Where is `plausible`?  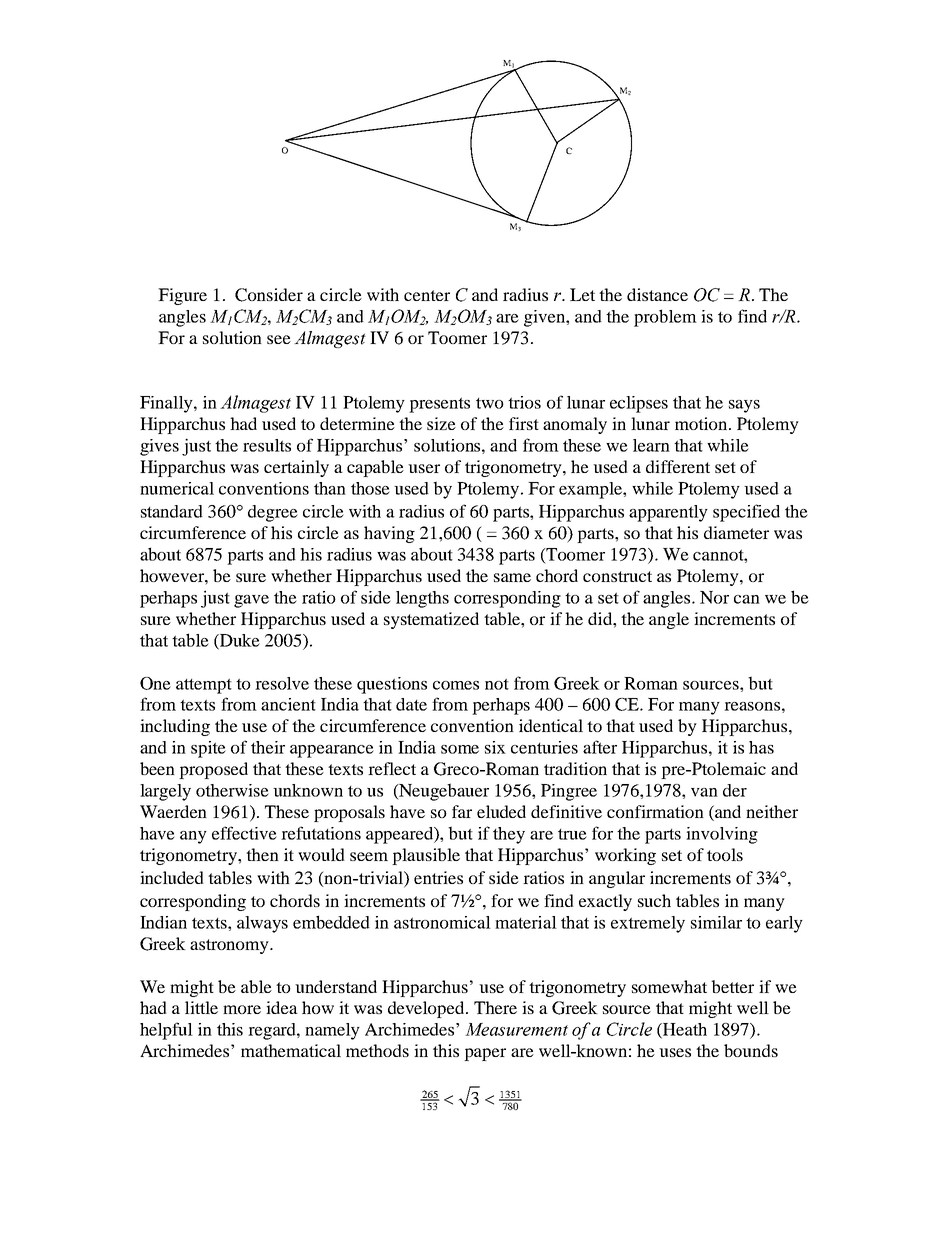 plausible is located at coordinates (426, 856).
